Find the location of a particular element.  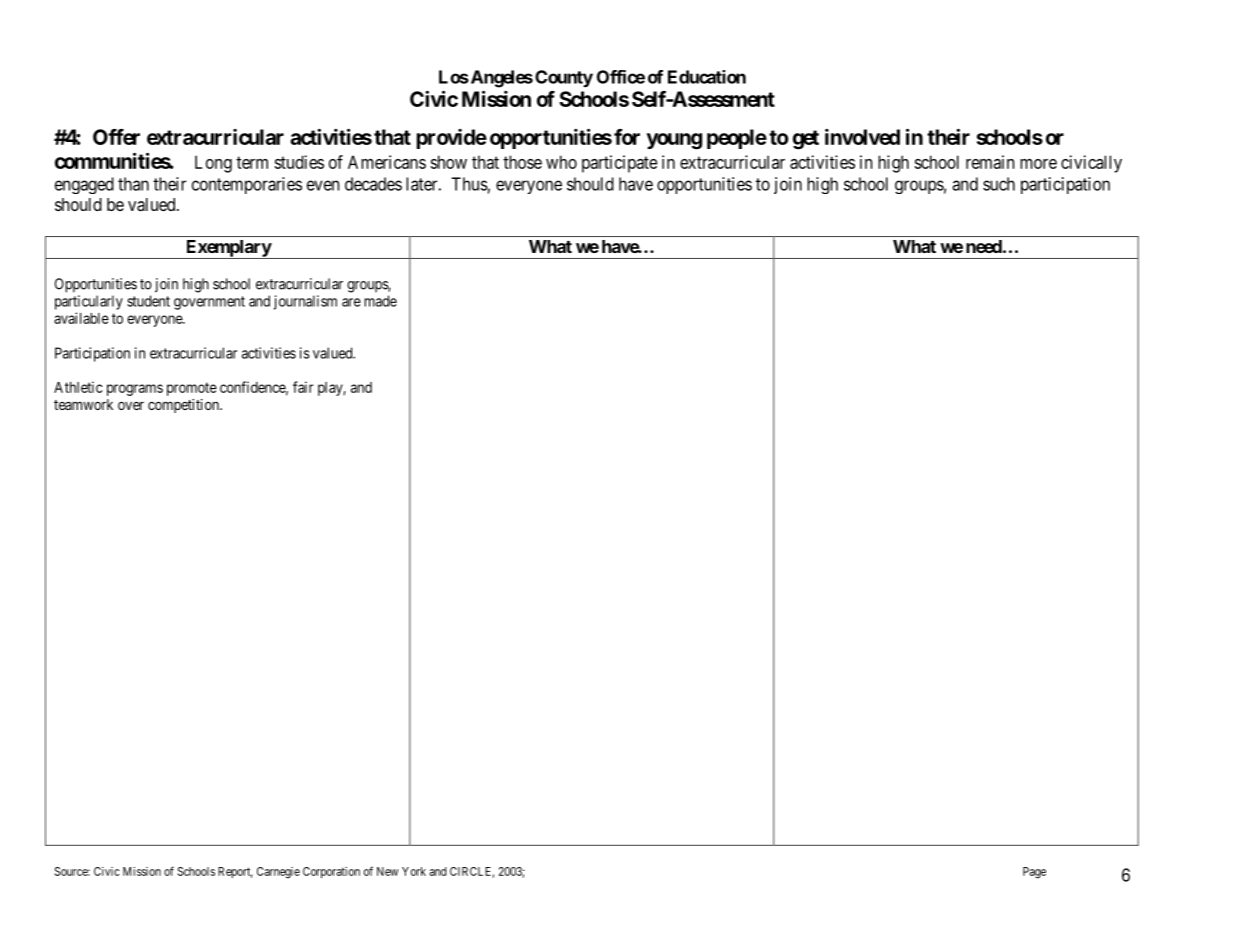

Report is located at coordinates (235, 872).
